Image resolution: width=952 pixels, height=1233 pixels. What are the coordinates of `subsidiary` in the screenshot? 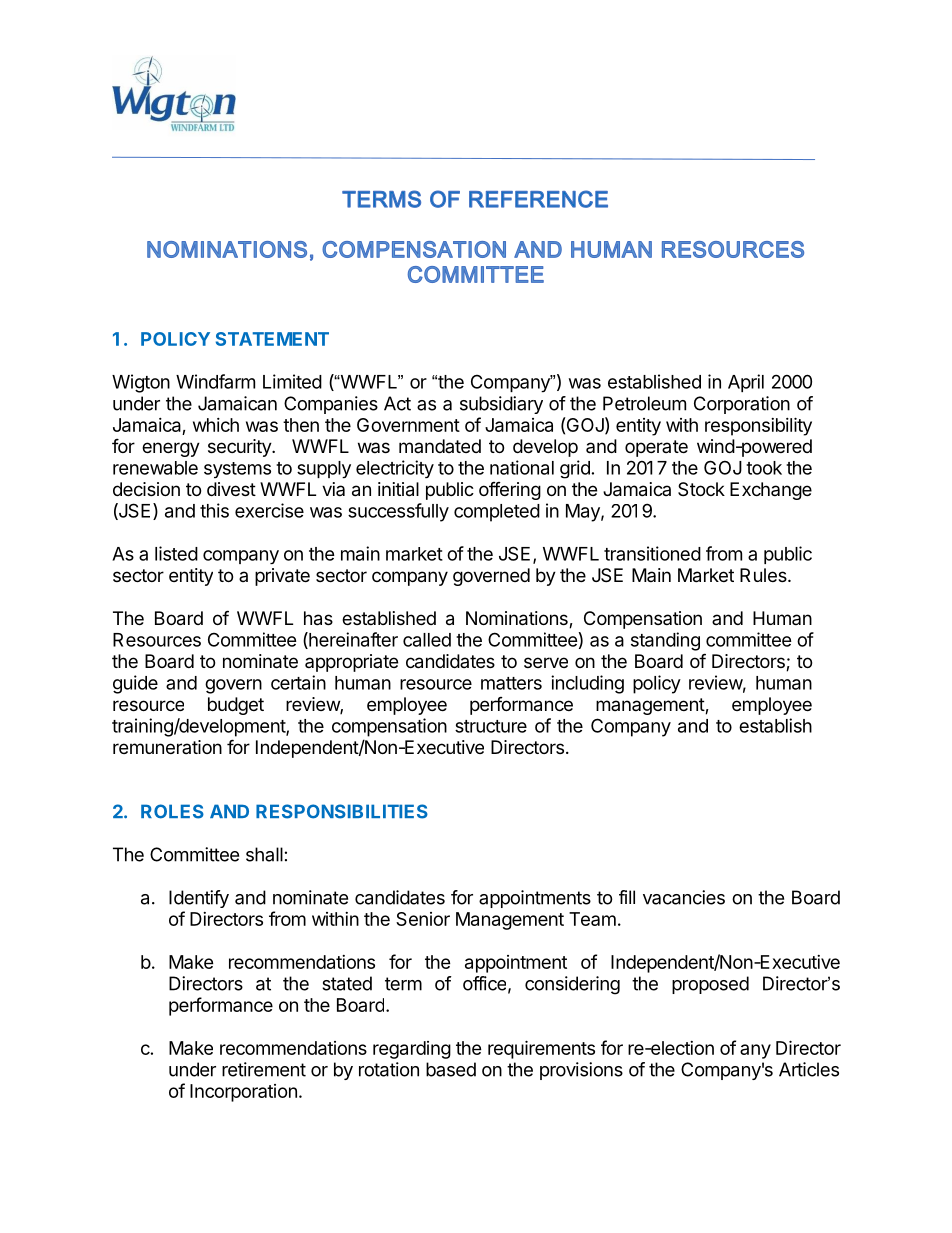 It's located at (501, 405).
